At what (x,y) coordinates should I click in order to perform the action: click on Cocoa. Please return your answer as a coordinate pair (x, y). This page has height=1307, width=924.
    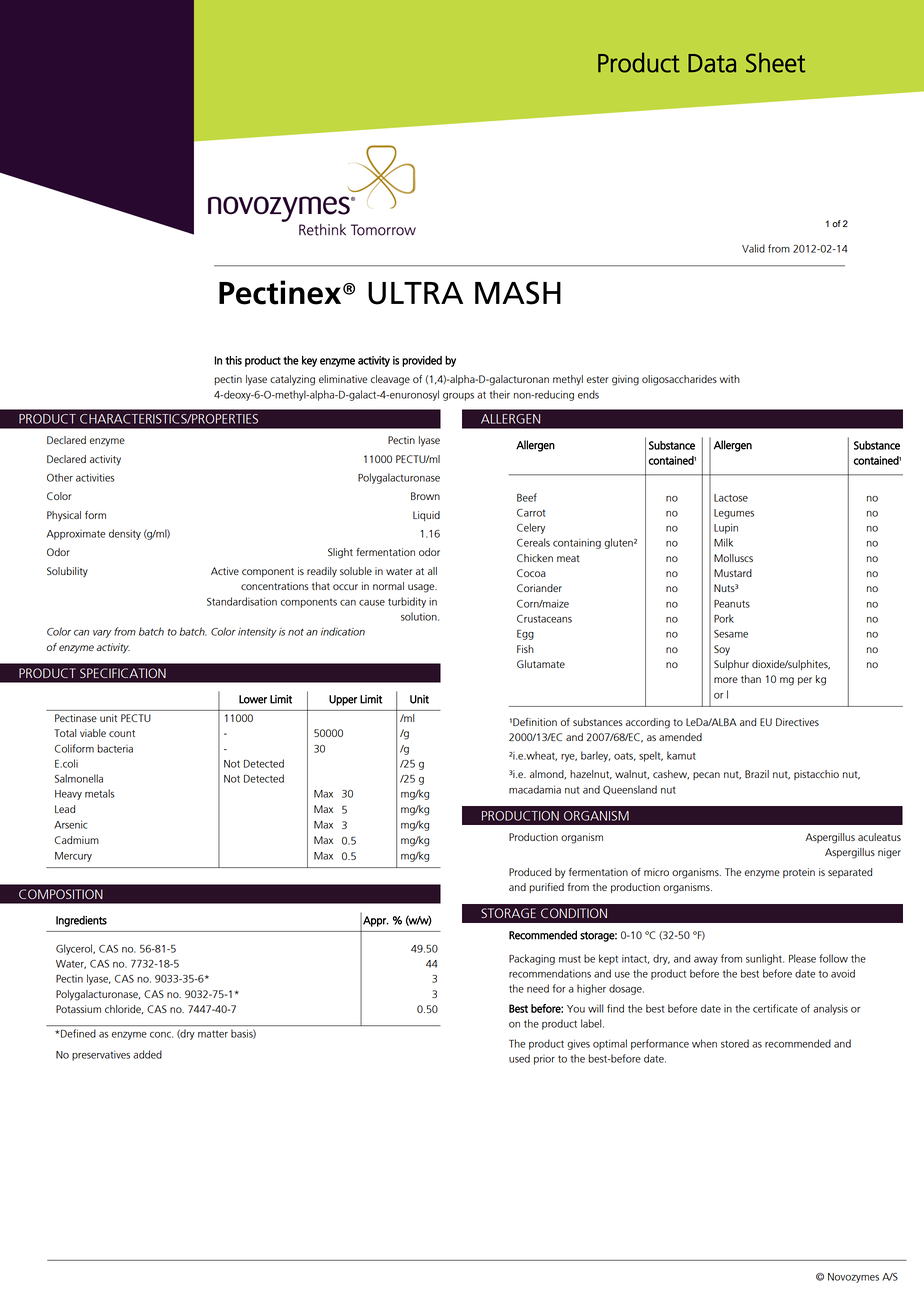
    Looking at the image, I should click on (531, 573).
